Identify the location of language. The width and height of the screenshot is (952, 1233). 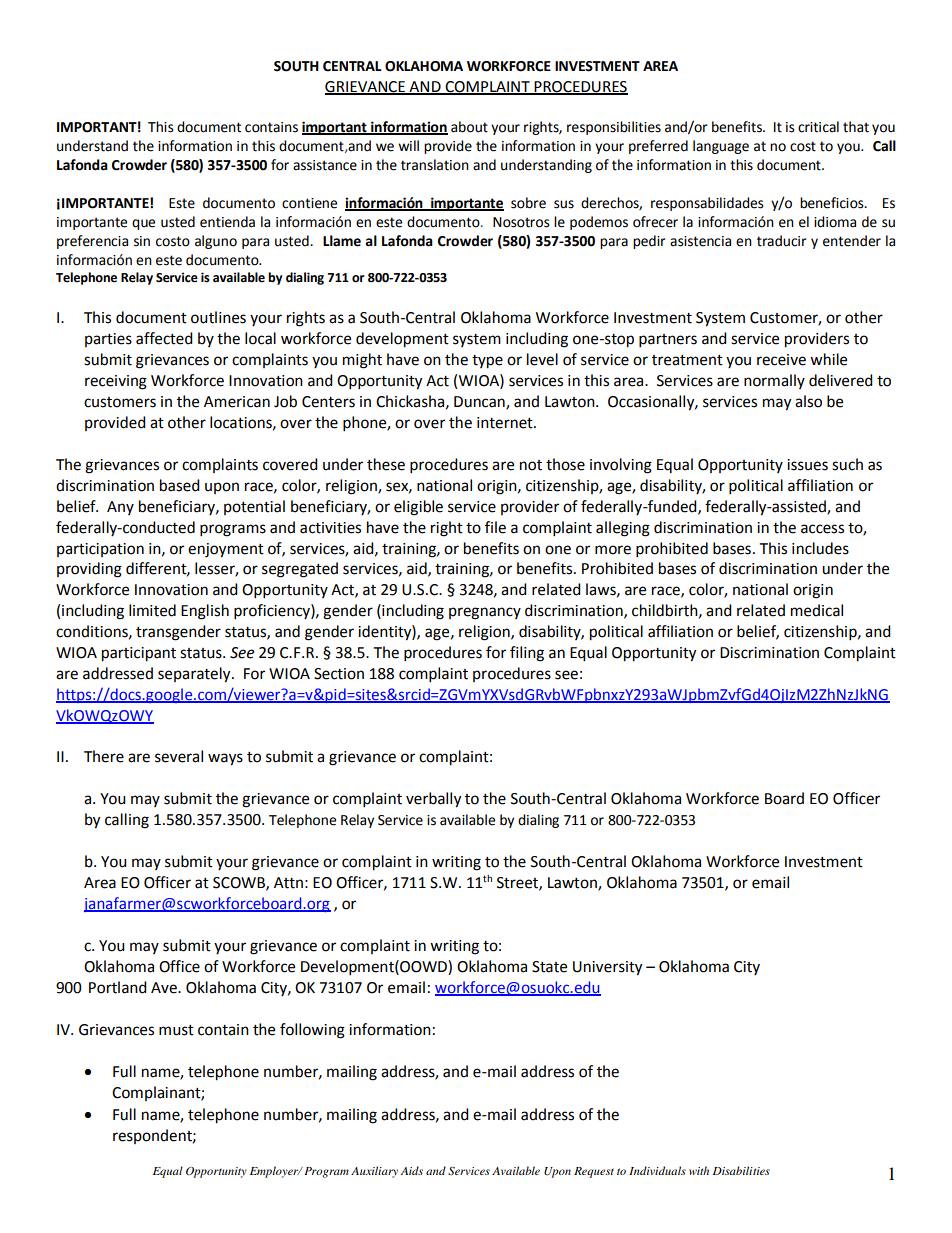
(721, 147).
